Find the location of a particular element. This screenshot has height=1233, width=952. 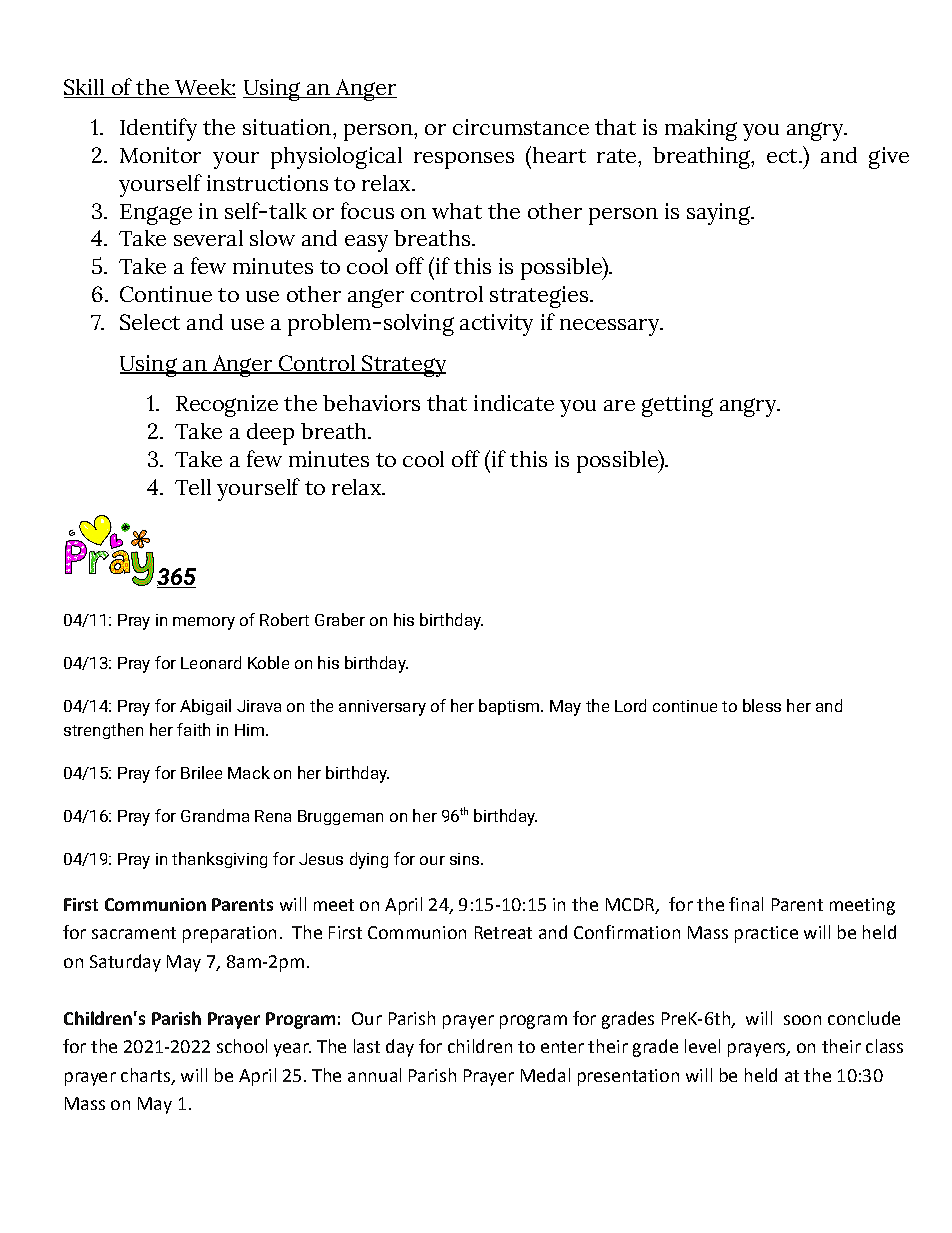

making is located at coordinates (701, 130).
